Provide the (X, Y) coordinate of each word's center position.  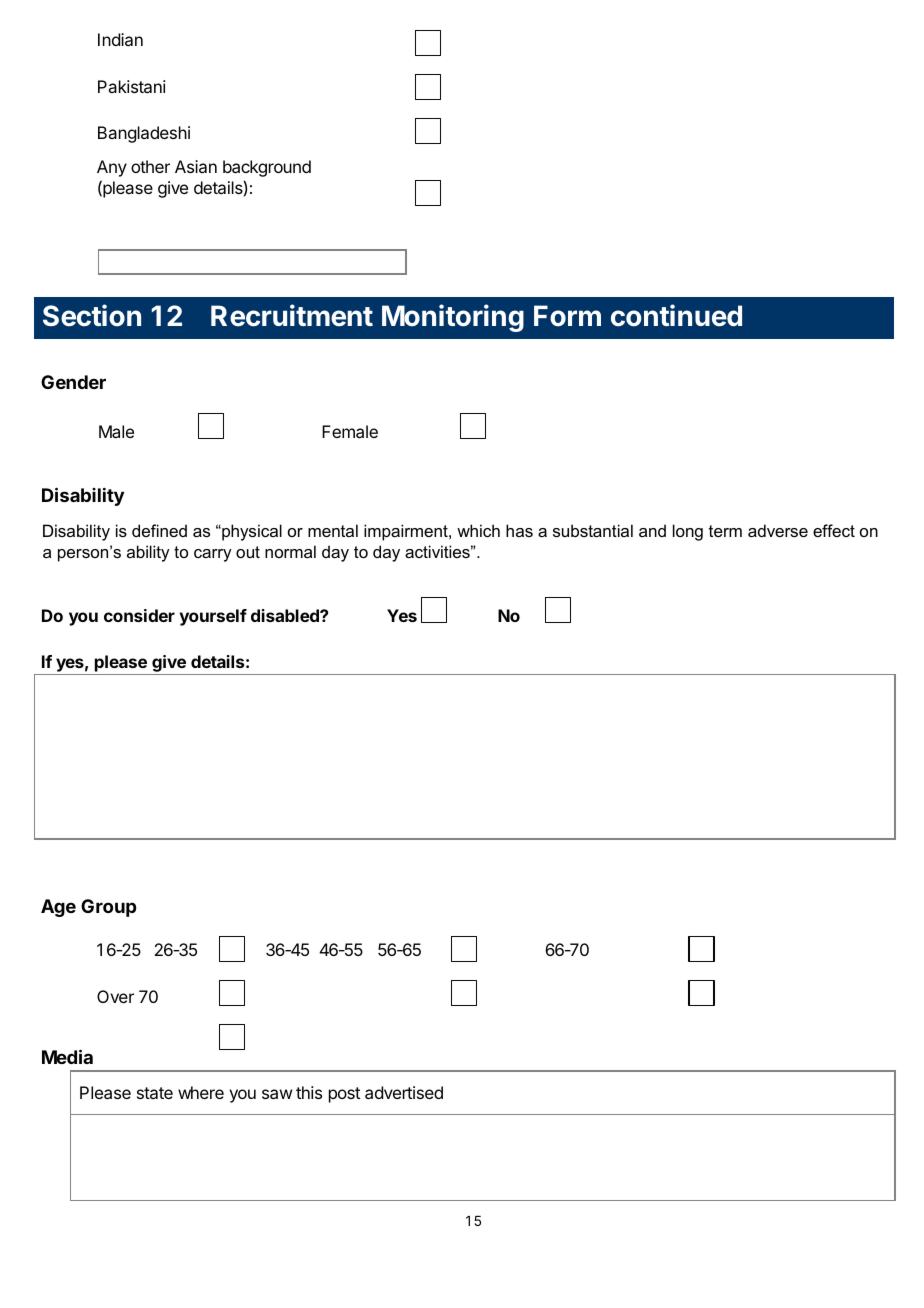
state (155, 1093)
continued (676, 315)
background (267, 168)
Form (567, 316)
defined (159, 530)
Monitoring (453, 318)
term (725, 531)
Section (92, 315)
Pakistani (132, 86)
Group (108, 908)
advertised (404, 1092)
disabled (286, 615)
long (688, 532)
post (344, 1095)
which (478, 530)
